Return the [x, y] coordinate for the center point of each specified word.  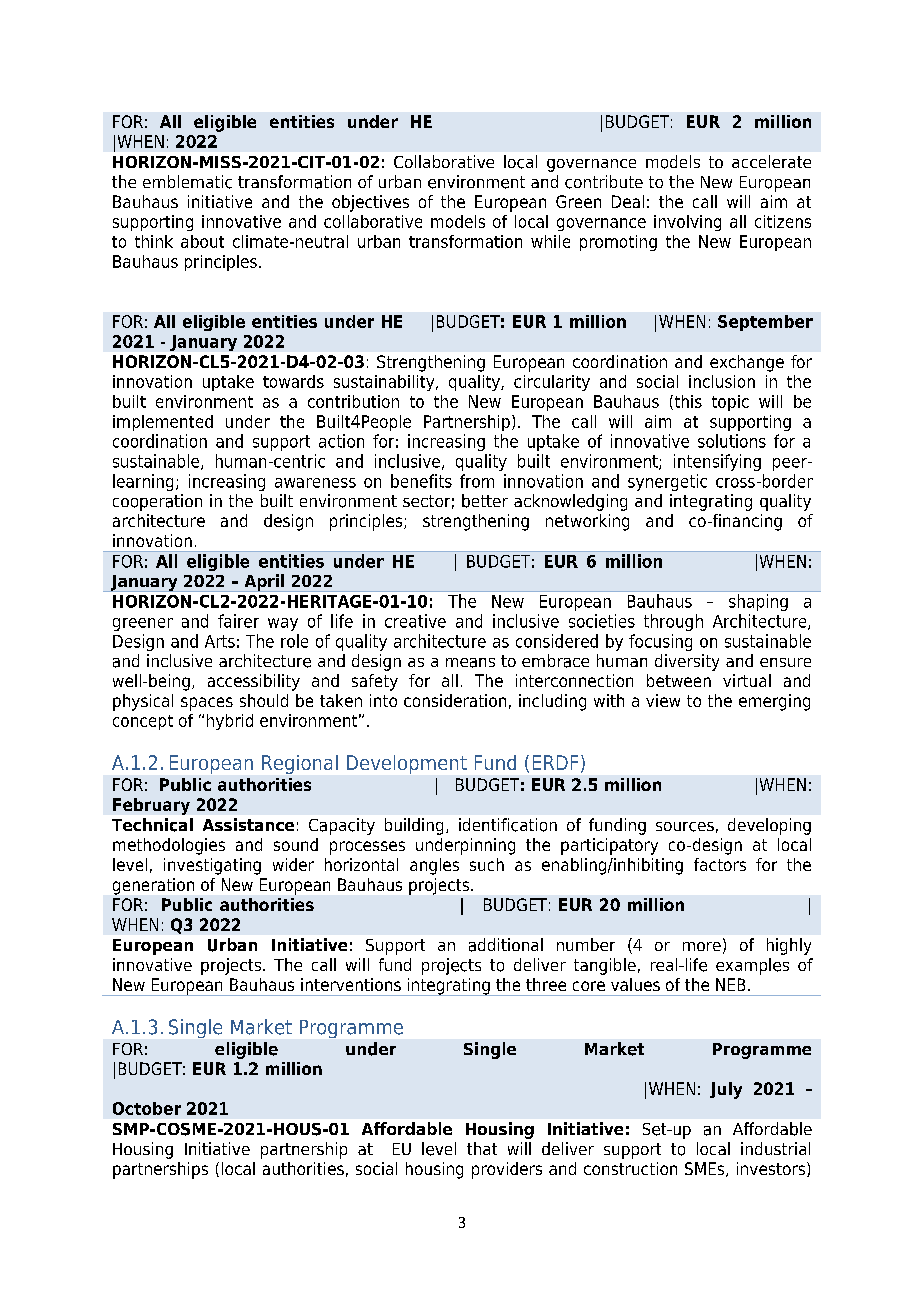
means [470, 663]
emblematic [187, 182]
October [147, 1108]
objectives [370, 203]
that [482, 1148]
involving [687, 223]
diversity [687, 662]
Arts [220, 641]
